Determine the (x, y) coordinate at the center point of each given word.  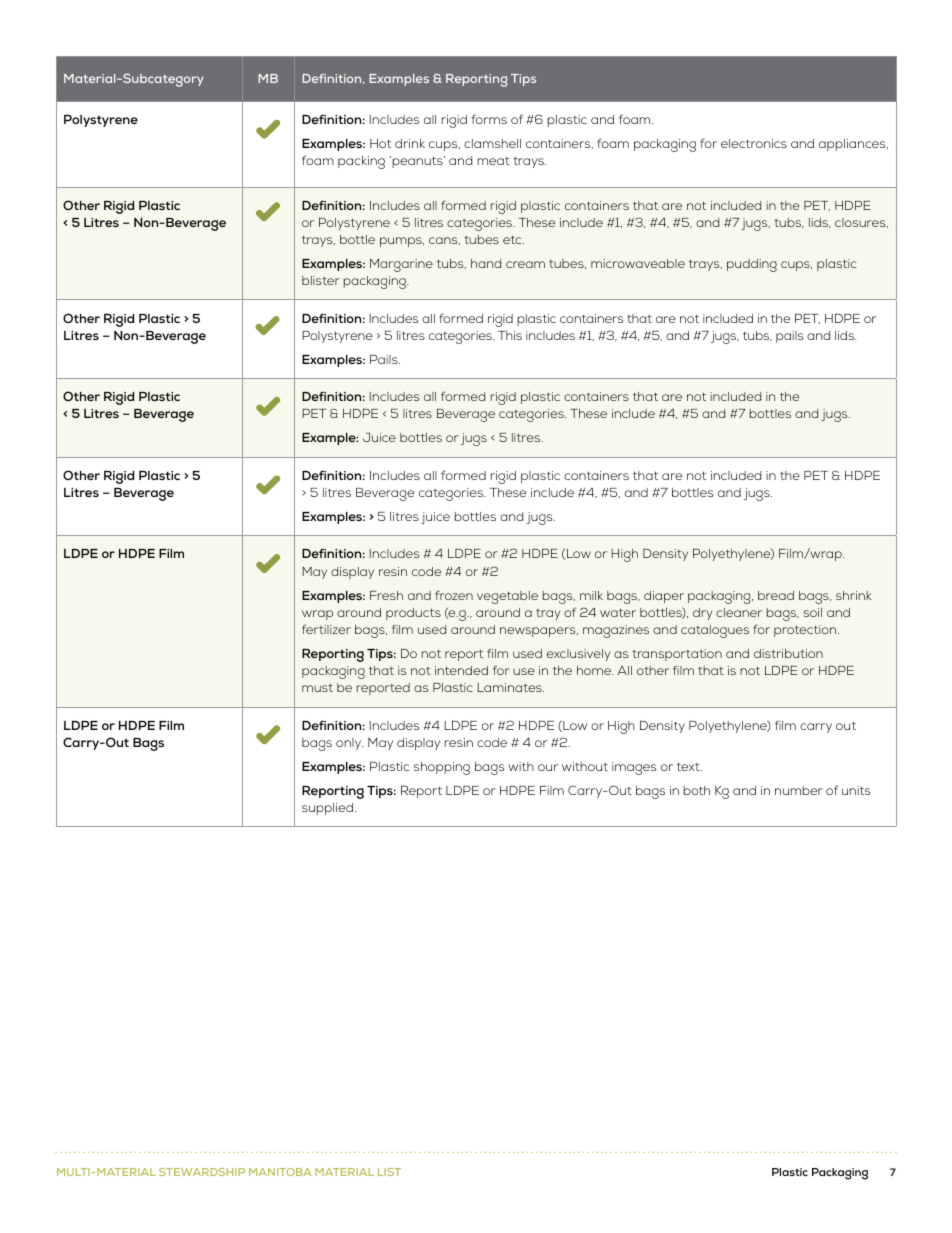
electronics (754, 143)
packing (361, 162)
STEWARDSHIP (202, 1172)
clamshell (492, 143)
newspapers (539, 632)
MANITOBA (280, 1172)
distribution (788, 653)
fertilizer (326, 629)
